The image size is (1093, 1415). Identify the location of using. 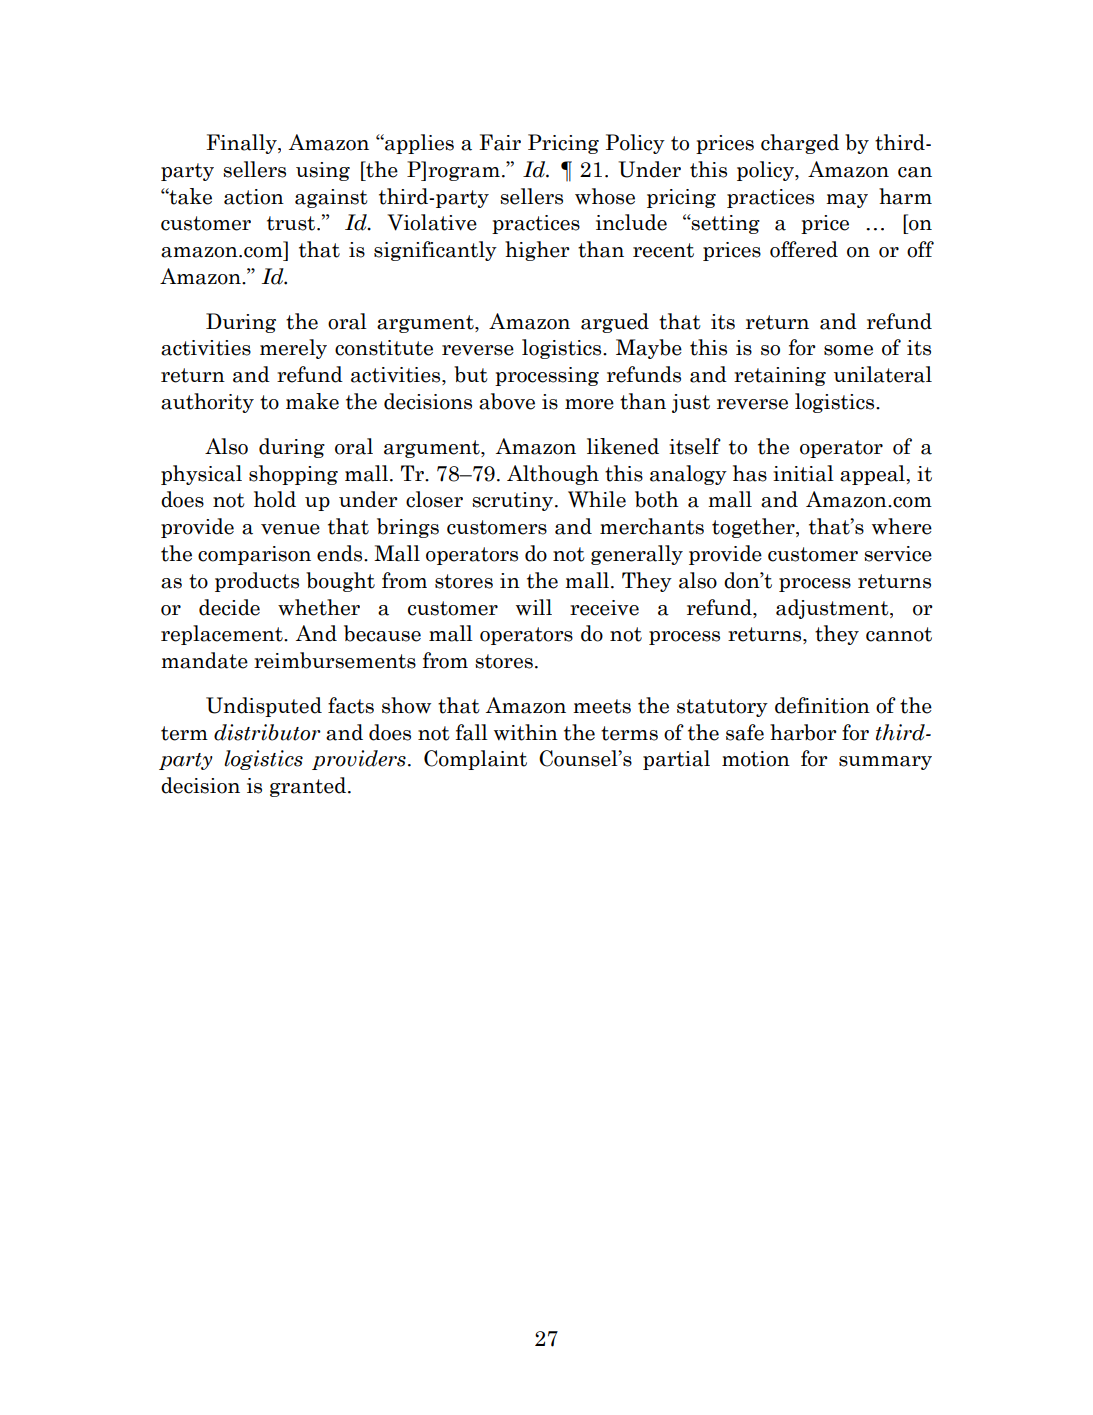
(323, 171).
